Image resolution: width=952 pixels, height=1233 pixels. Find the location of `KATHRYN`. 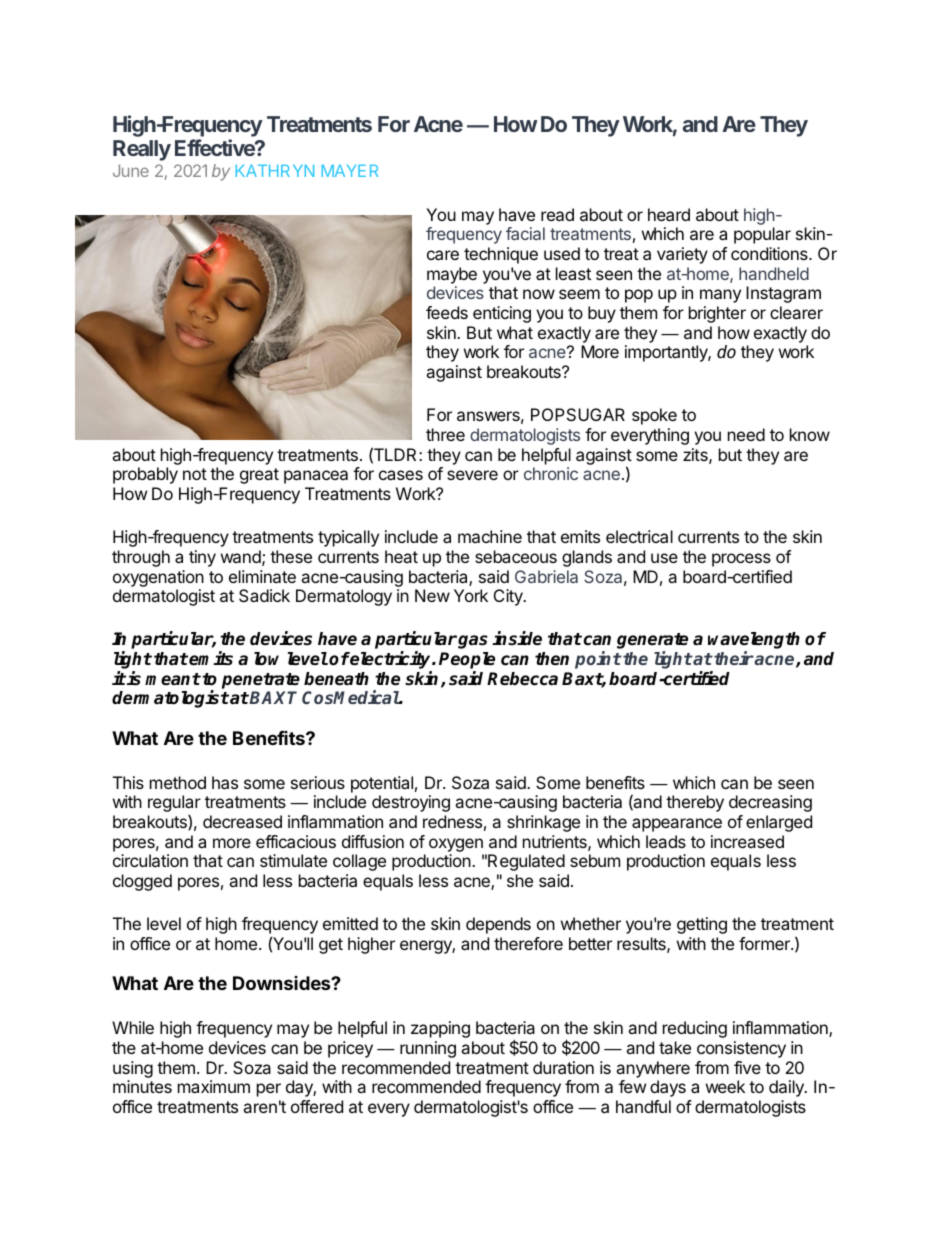

KATHRYN is located at coordinates (275, 171).
